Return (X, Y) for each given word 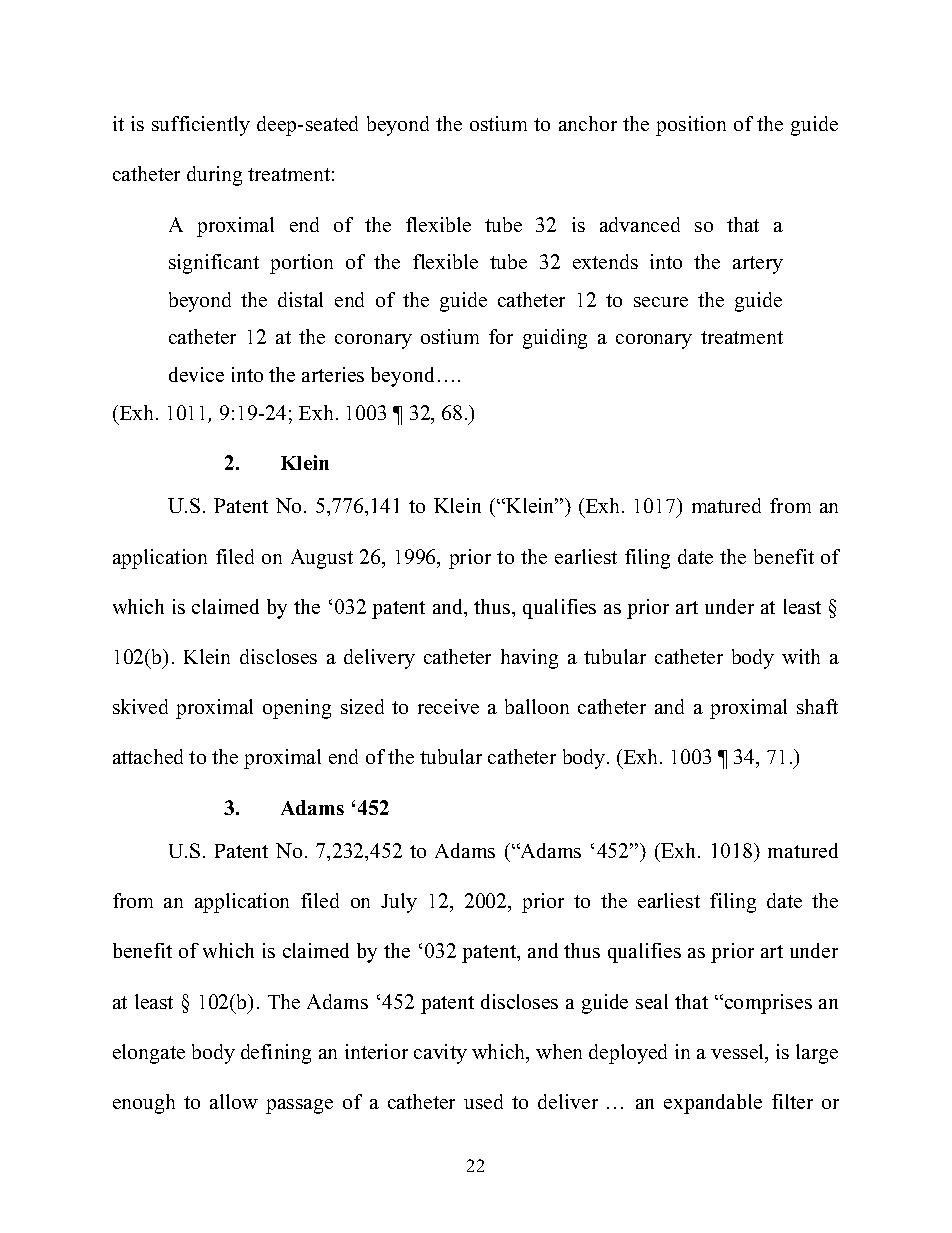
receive (448, 706)
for (501, 336)
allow (234, 1101)
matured (726, 505)
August (322, 559)
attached (148, 756)
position (691, 126)
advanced (640, 224)
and (669, 706)
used (483, 1101)
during (214, 176)
